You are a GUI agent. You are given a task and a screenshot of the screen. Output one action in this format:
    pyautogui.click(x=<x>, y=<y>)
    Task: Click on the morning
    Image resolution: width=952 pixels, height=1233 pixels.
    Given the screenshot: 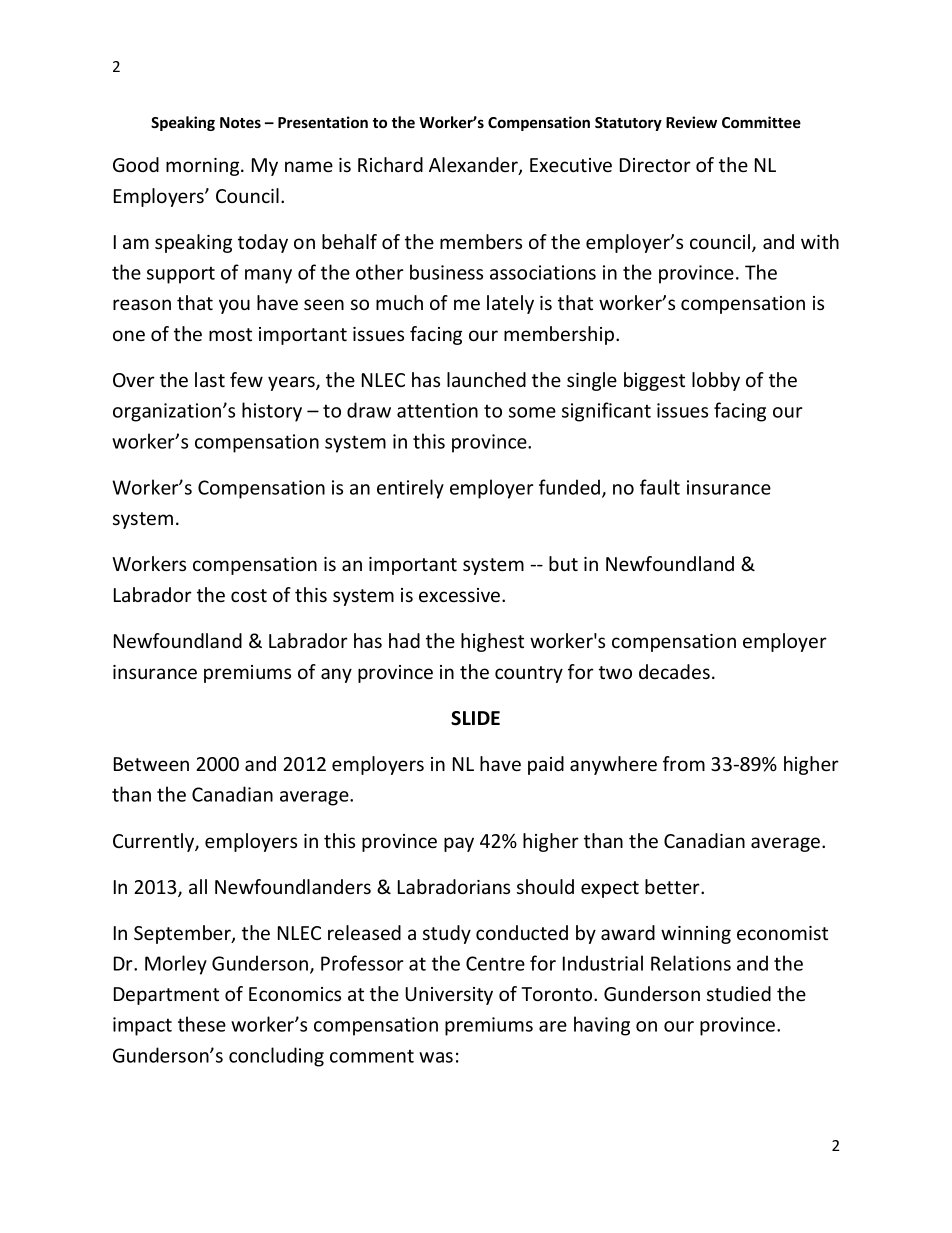 What is the action you would take?
    pyautogui.click(x=204, y=167)
